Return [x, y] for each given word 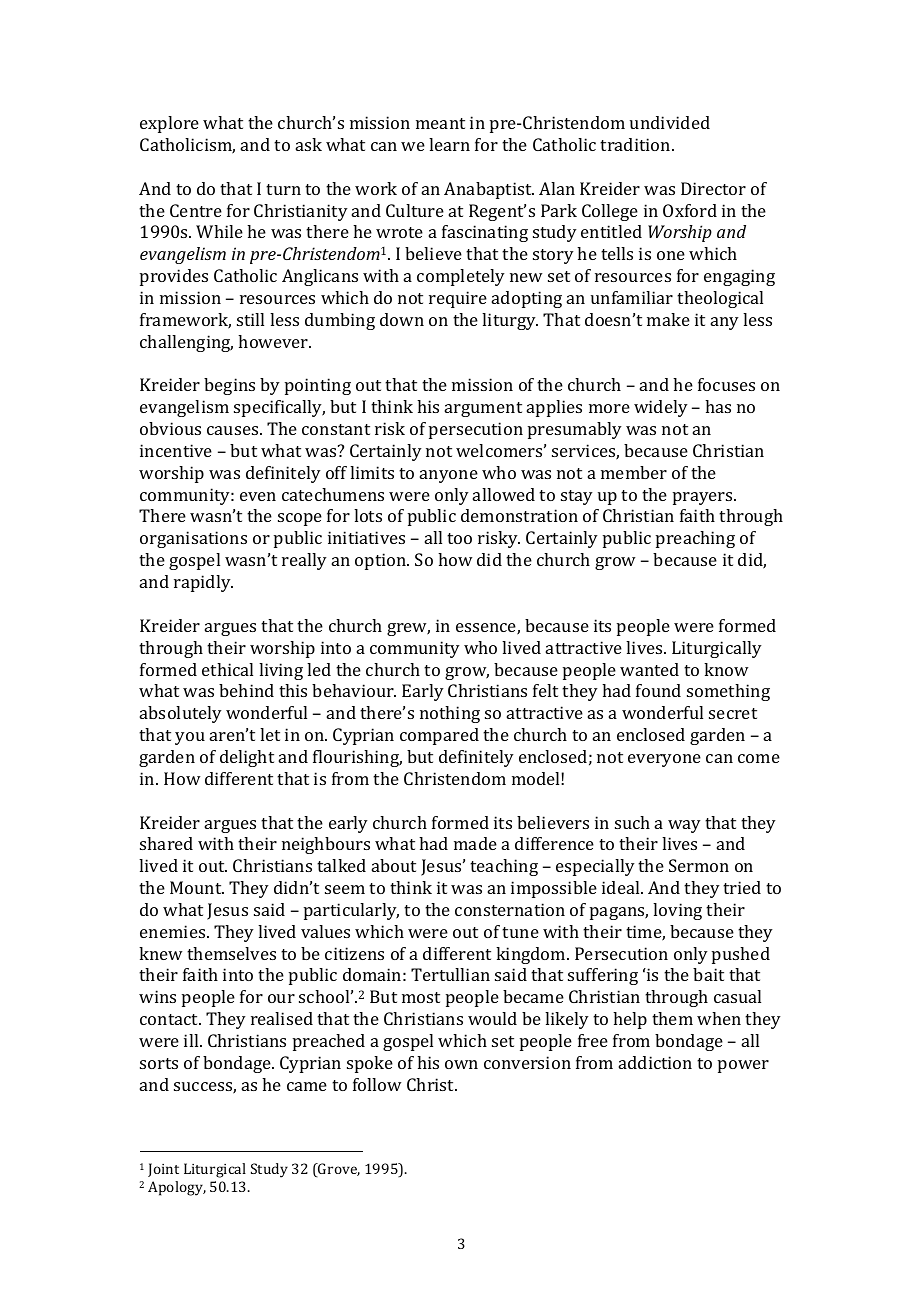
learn [449, 144]
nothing [450, 714]
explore [169, 124]
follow [377, 1084]
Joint [163, 1170]
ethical [227, 669]
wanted [649, 669]
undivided [670, 122]
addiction [655, 1062]
